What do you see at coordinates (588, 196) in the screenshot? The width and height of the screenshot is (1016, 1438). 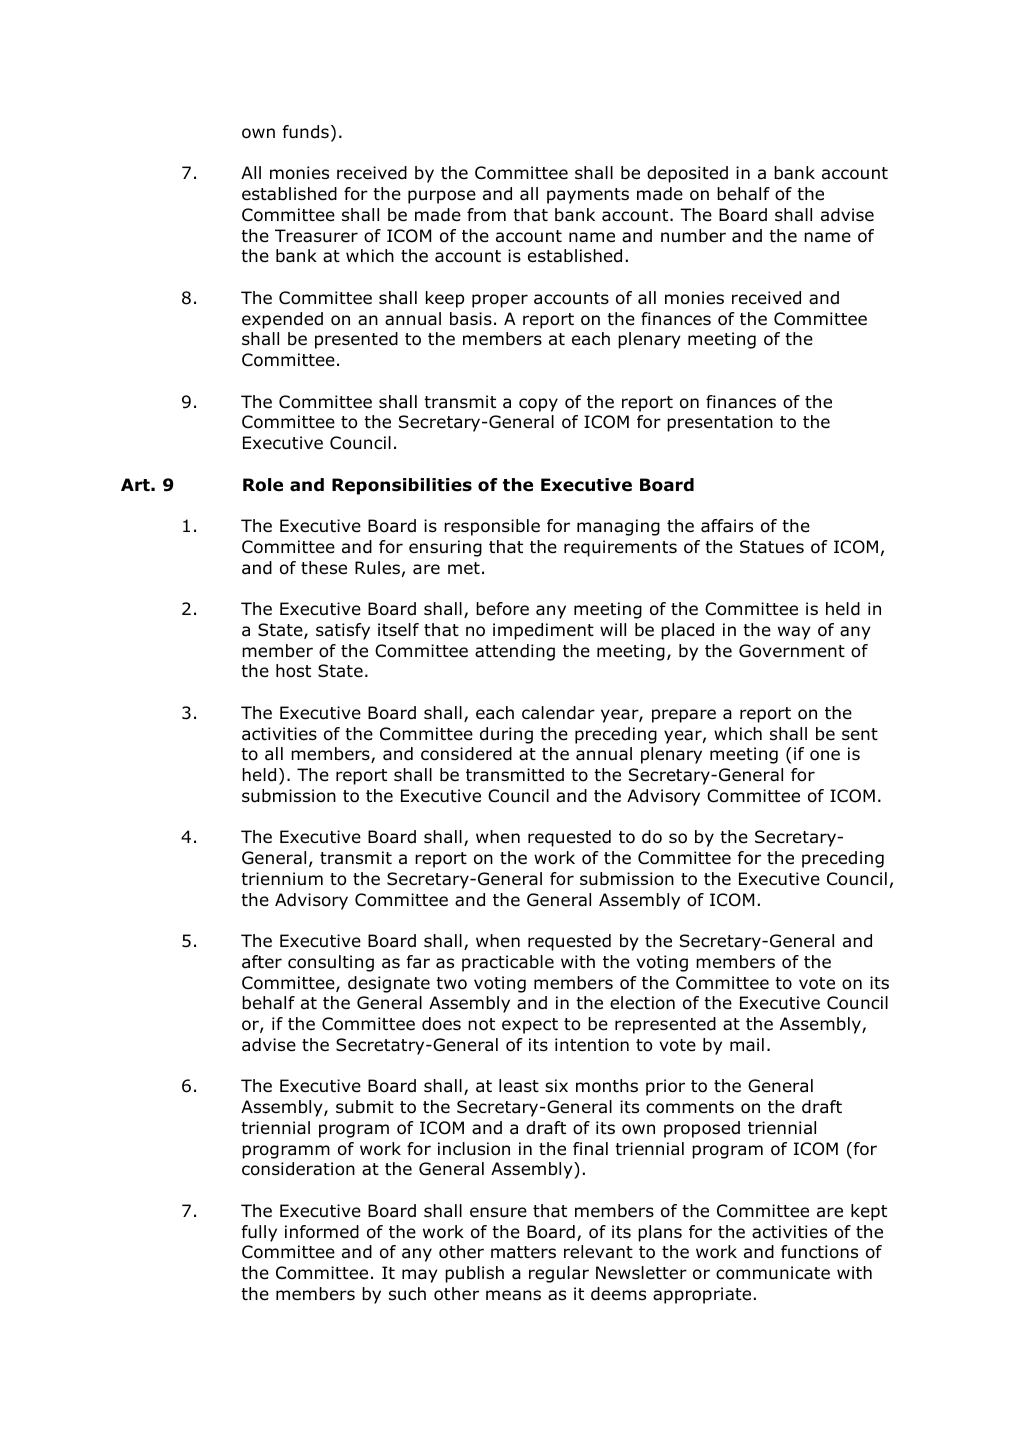 I see `payments` at bounding box center [588, 196].
